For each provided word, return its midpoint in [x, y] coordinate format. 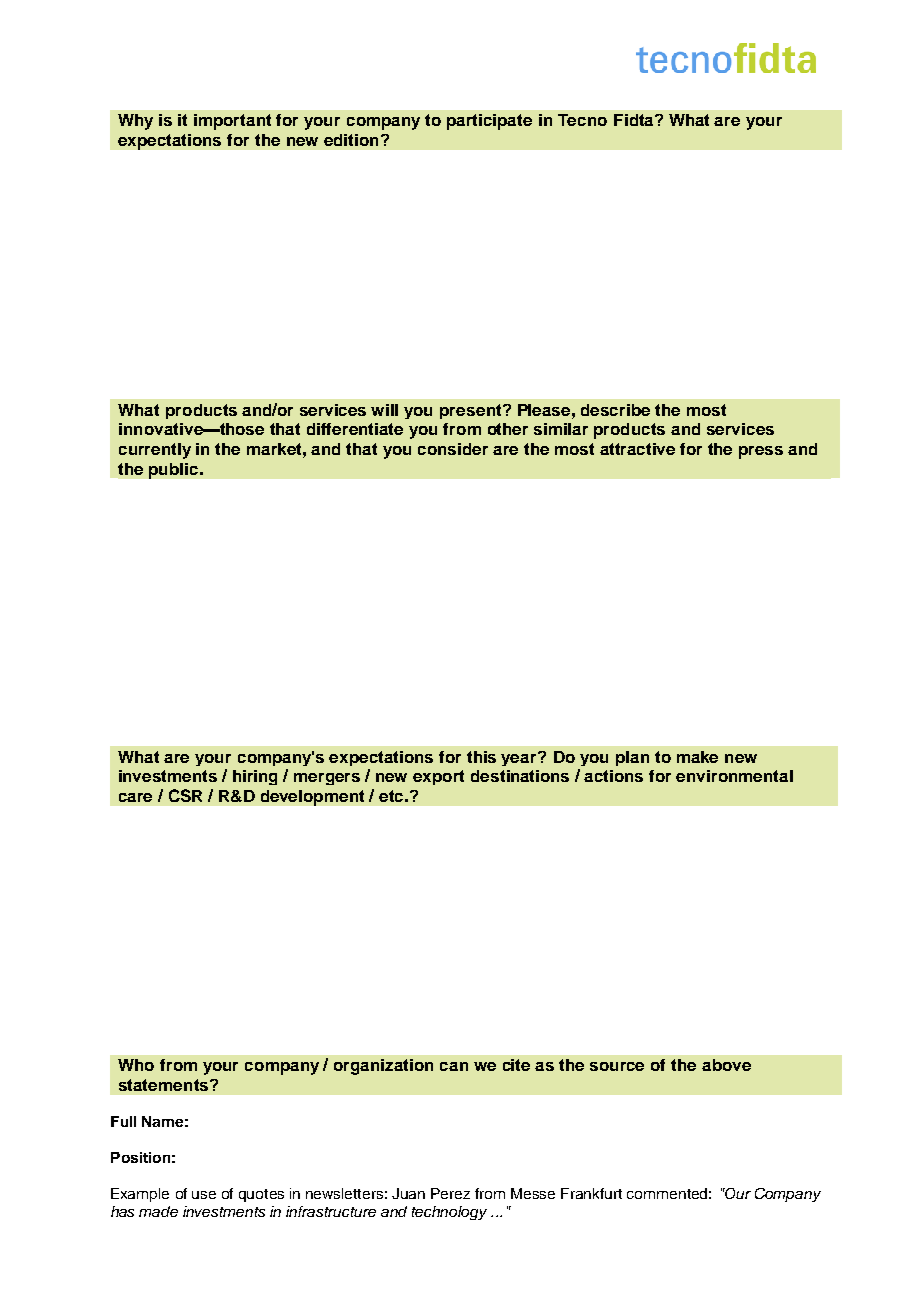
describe [615, 410]
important [232, 122]
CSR [185, 795]
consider [453, 449]
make [697, 757]
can [454, 1066]
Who [136, 1065]
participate [489, 122]
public [175, 471]
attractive [637, 449]
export [438, 777]
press [761, 452]
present [472, 411]
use [204, 1195]
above [726, 1065]
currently [155, 451]
